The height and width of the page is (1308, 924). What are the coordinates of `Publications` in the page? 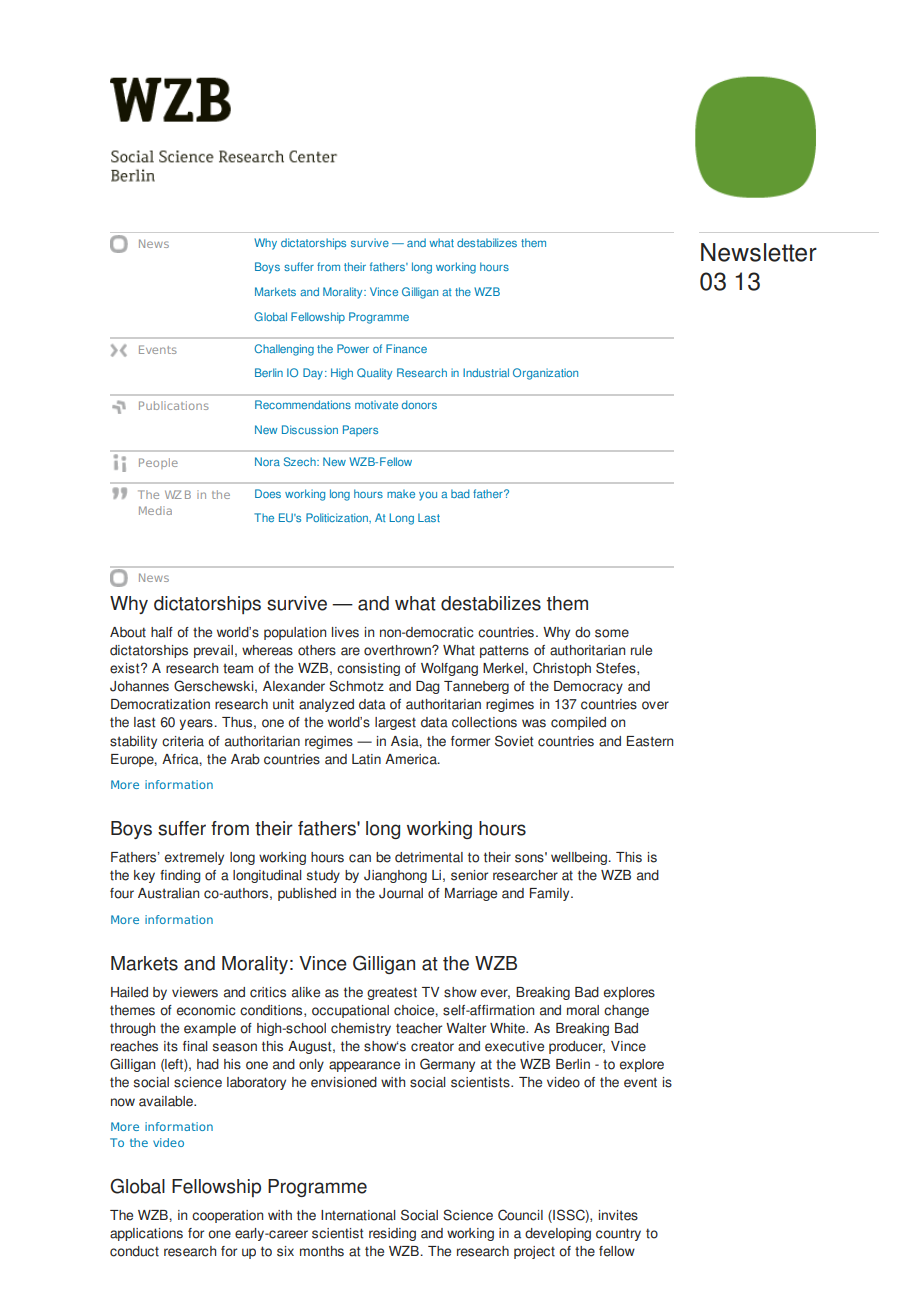 It's located at (174, 405).
